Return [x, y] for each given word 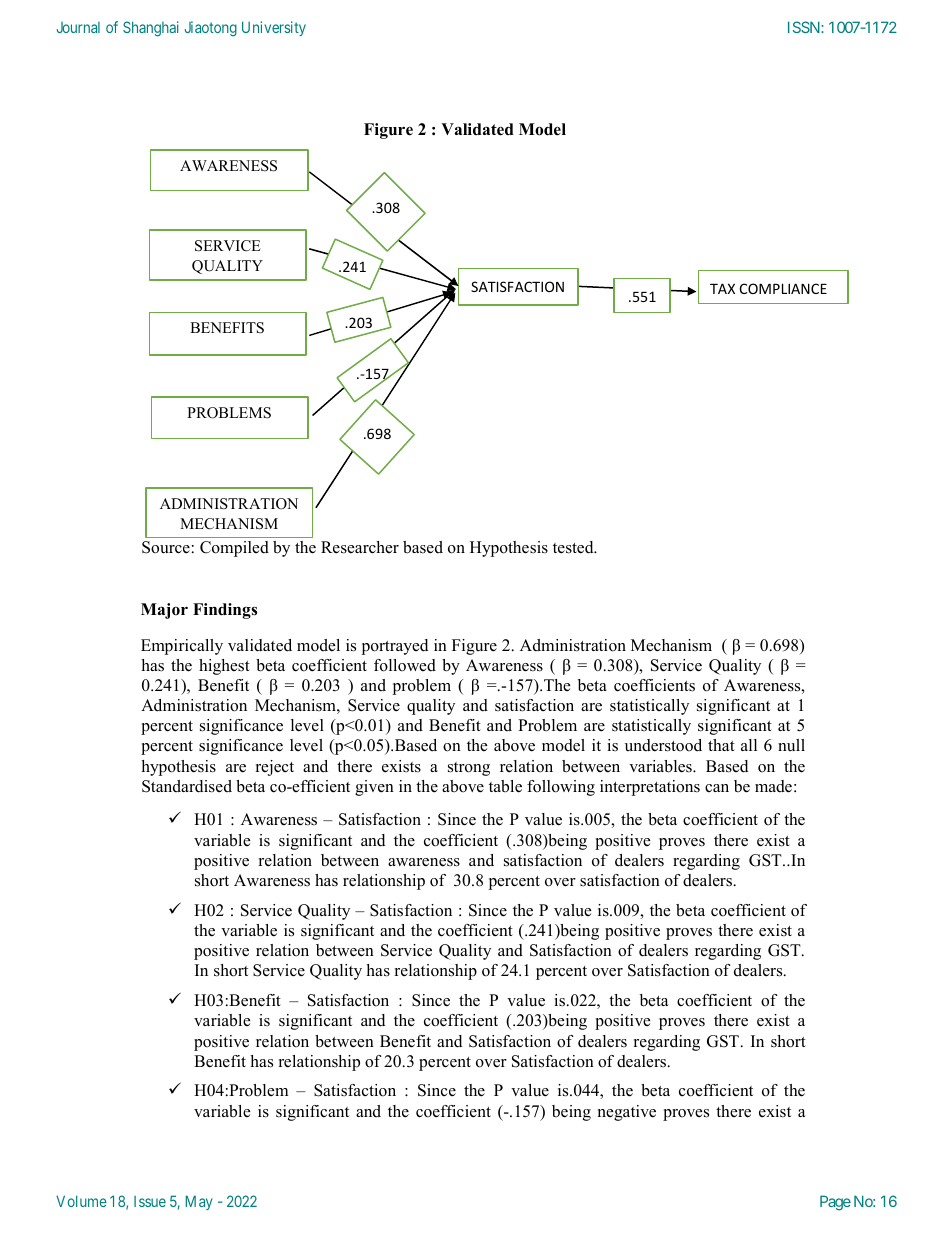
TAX [722, 288]
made [773, 786]
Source [166, 547]
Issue [150, 1201]
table [505, 786]
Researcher [360, 547]
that [721, 745]
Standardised [187, 786]
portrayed [395, 647]
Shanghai [151, 29]
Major [164, 611]
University [274, 28]
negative [627, 1113]
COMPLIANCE [783, 288]
